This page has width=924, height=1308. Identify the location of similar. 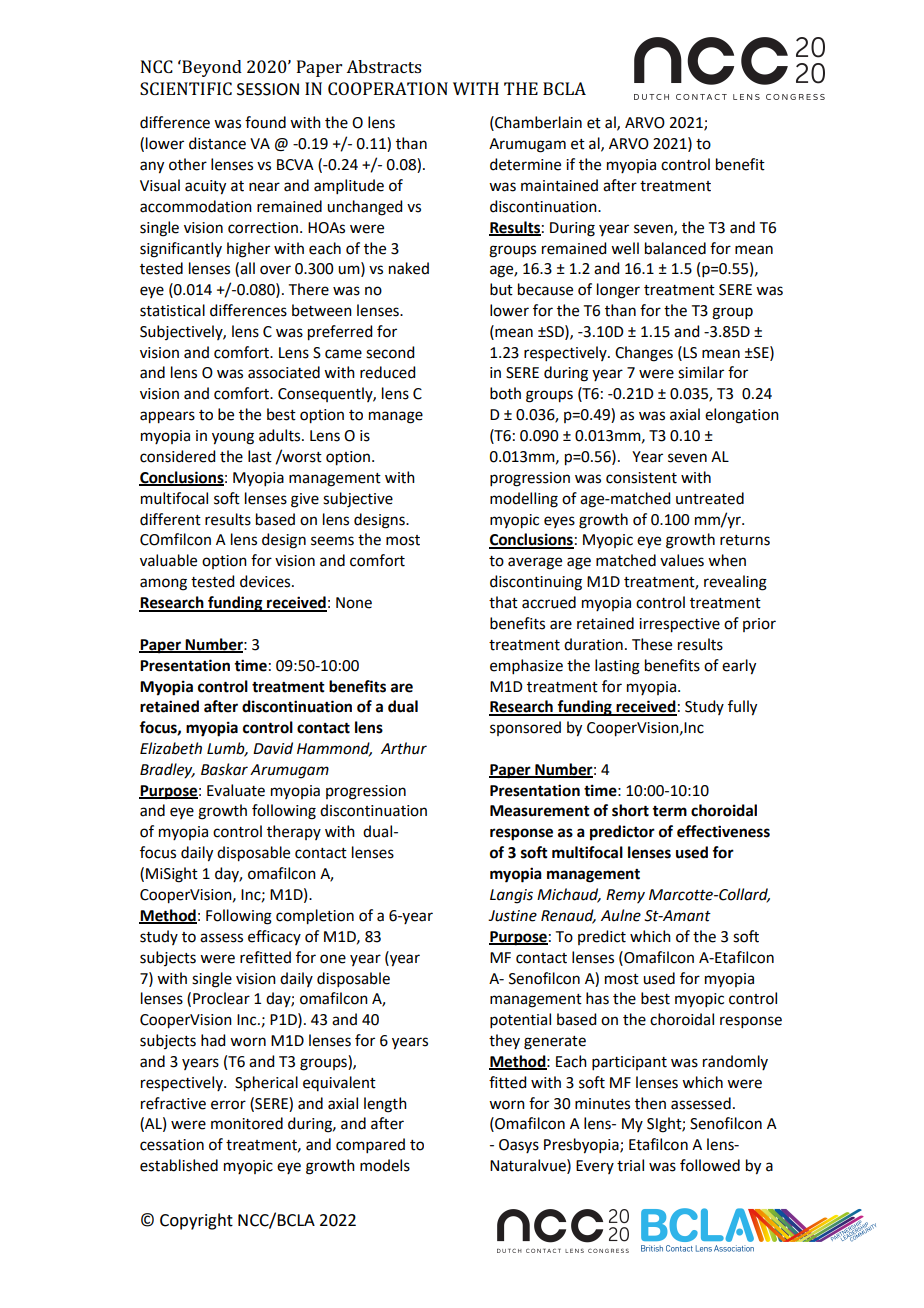
(701, 372).
